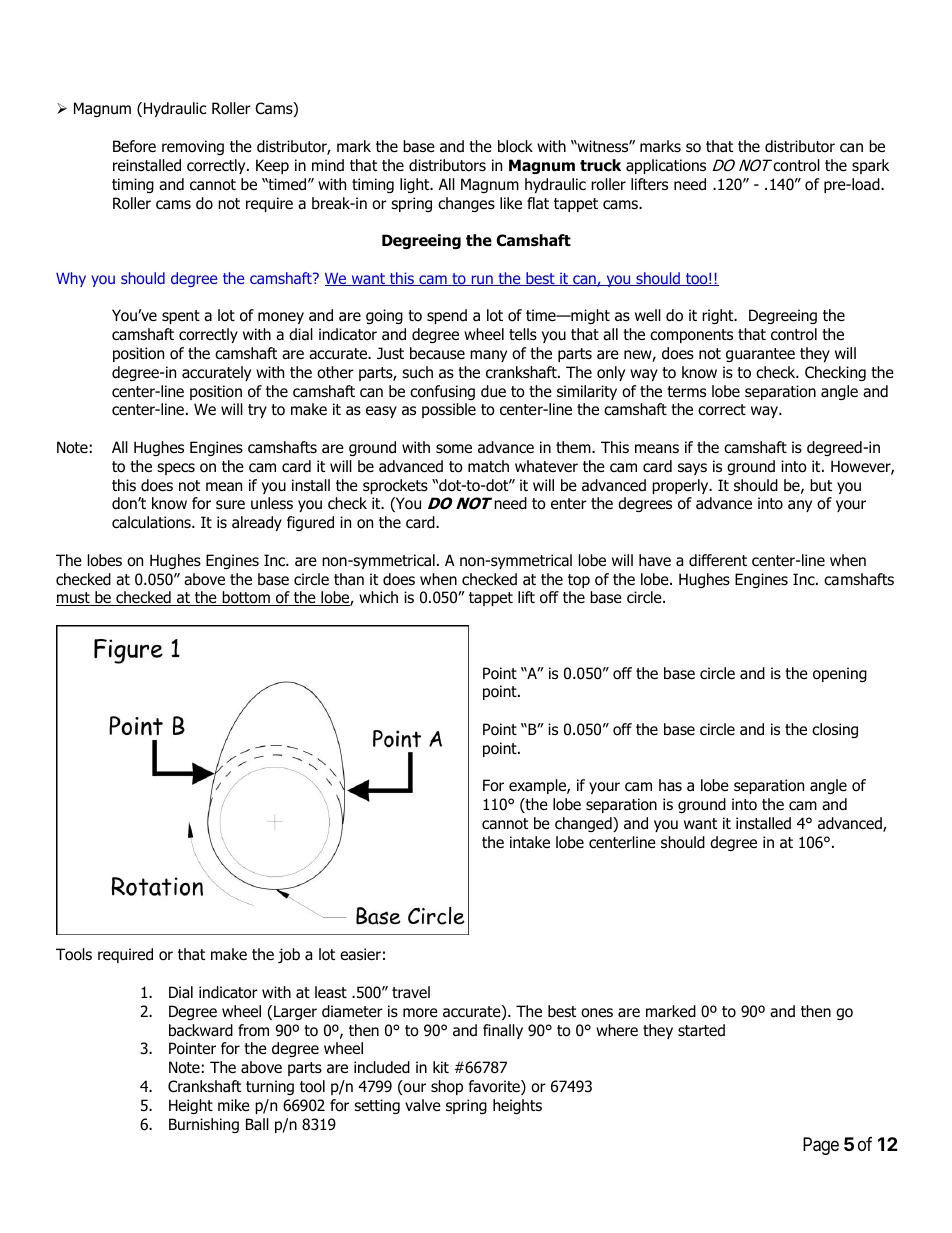 Image resolution: width=952 pixels, height=1233 pixels. Describe the element at coordinates (378, 597) in the image. I see `which` at that location.
